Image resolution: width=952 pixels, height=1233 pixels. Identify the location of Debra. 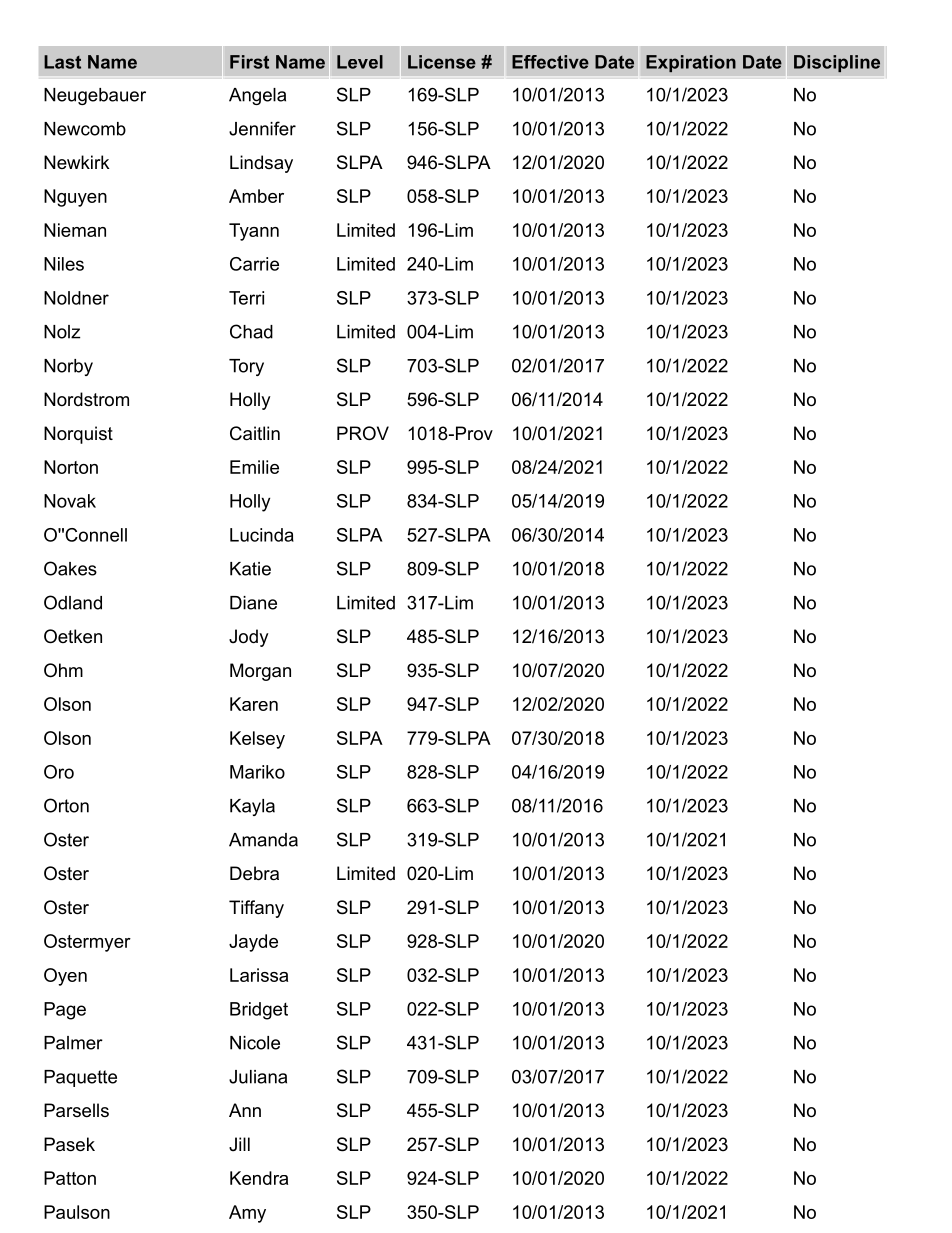
(254, 873).
